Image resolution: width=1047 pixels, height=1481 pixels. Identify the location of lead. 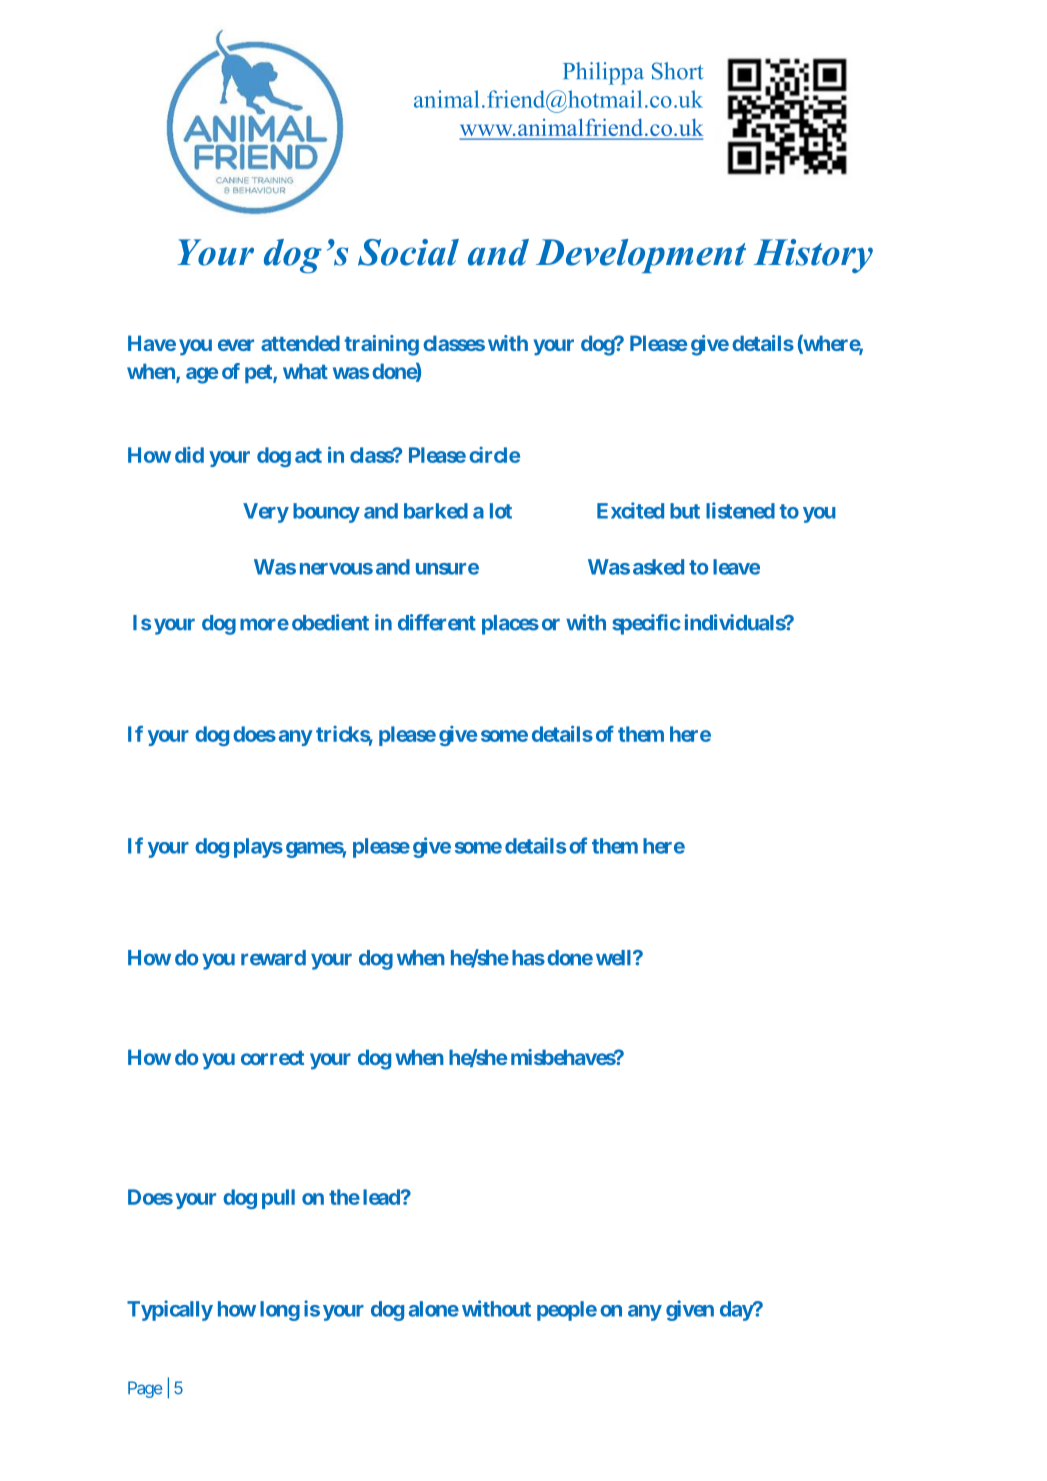
(382, 1197).
